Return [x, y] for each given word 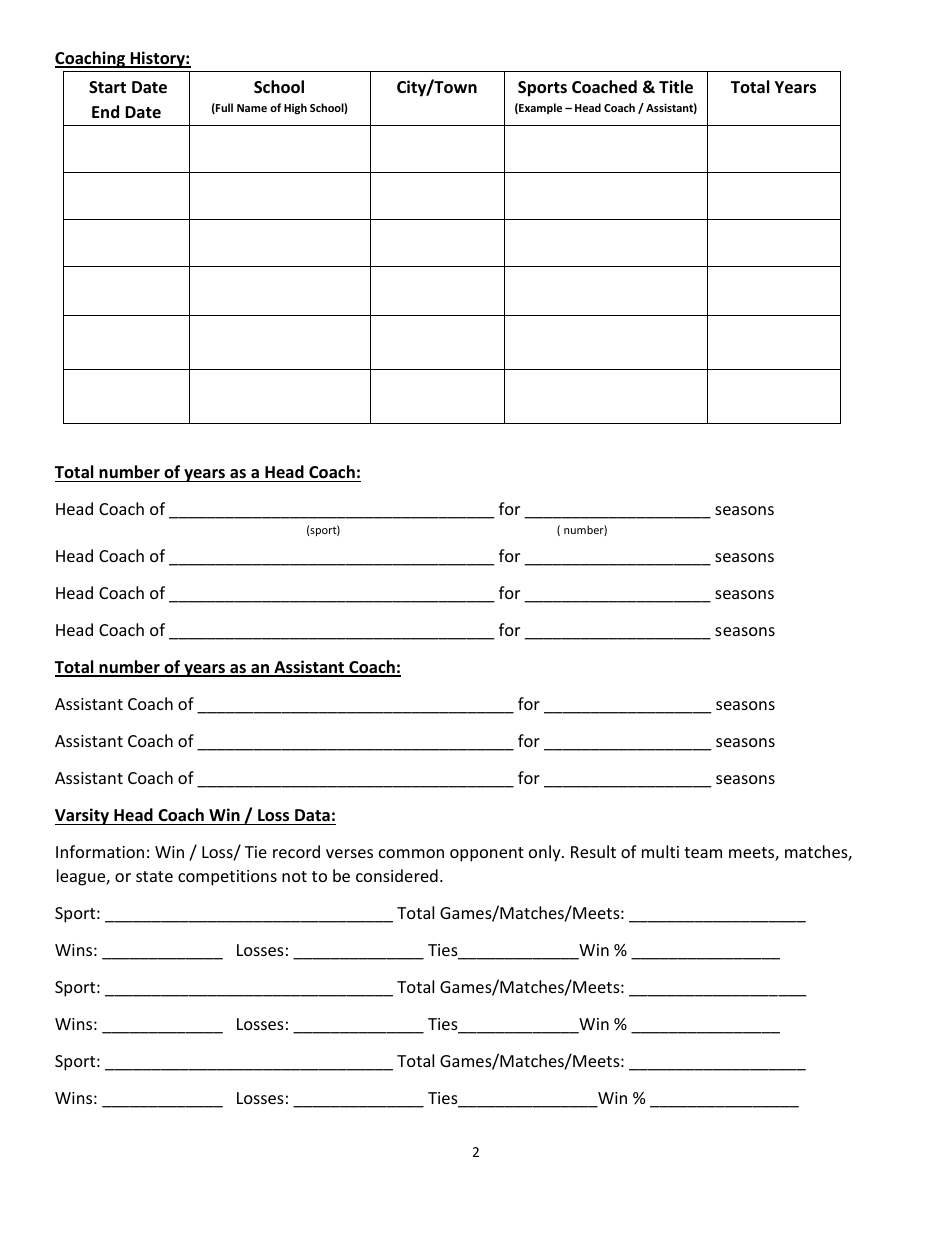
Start [107, 87]
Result [593, 851]
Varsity [83, 816]
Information [100, 851]
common [411, 853]
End [105, 111]
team [703, 852]
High [295, 108]
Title [676, 87]
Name [252, 108]
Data [312, 815]
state [154, 876]
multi [660, 851]
